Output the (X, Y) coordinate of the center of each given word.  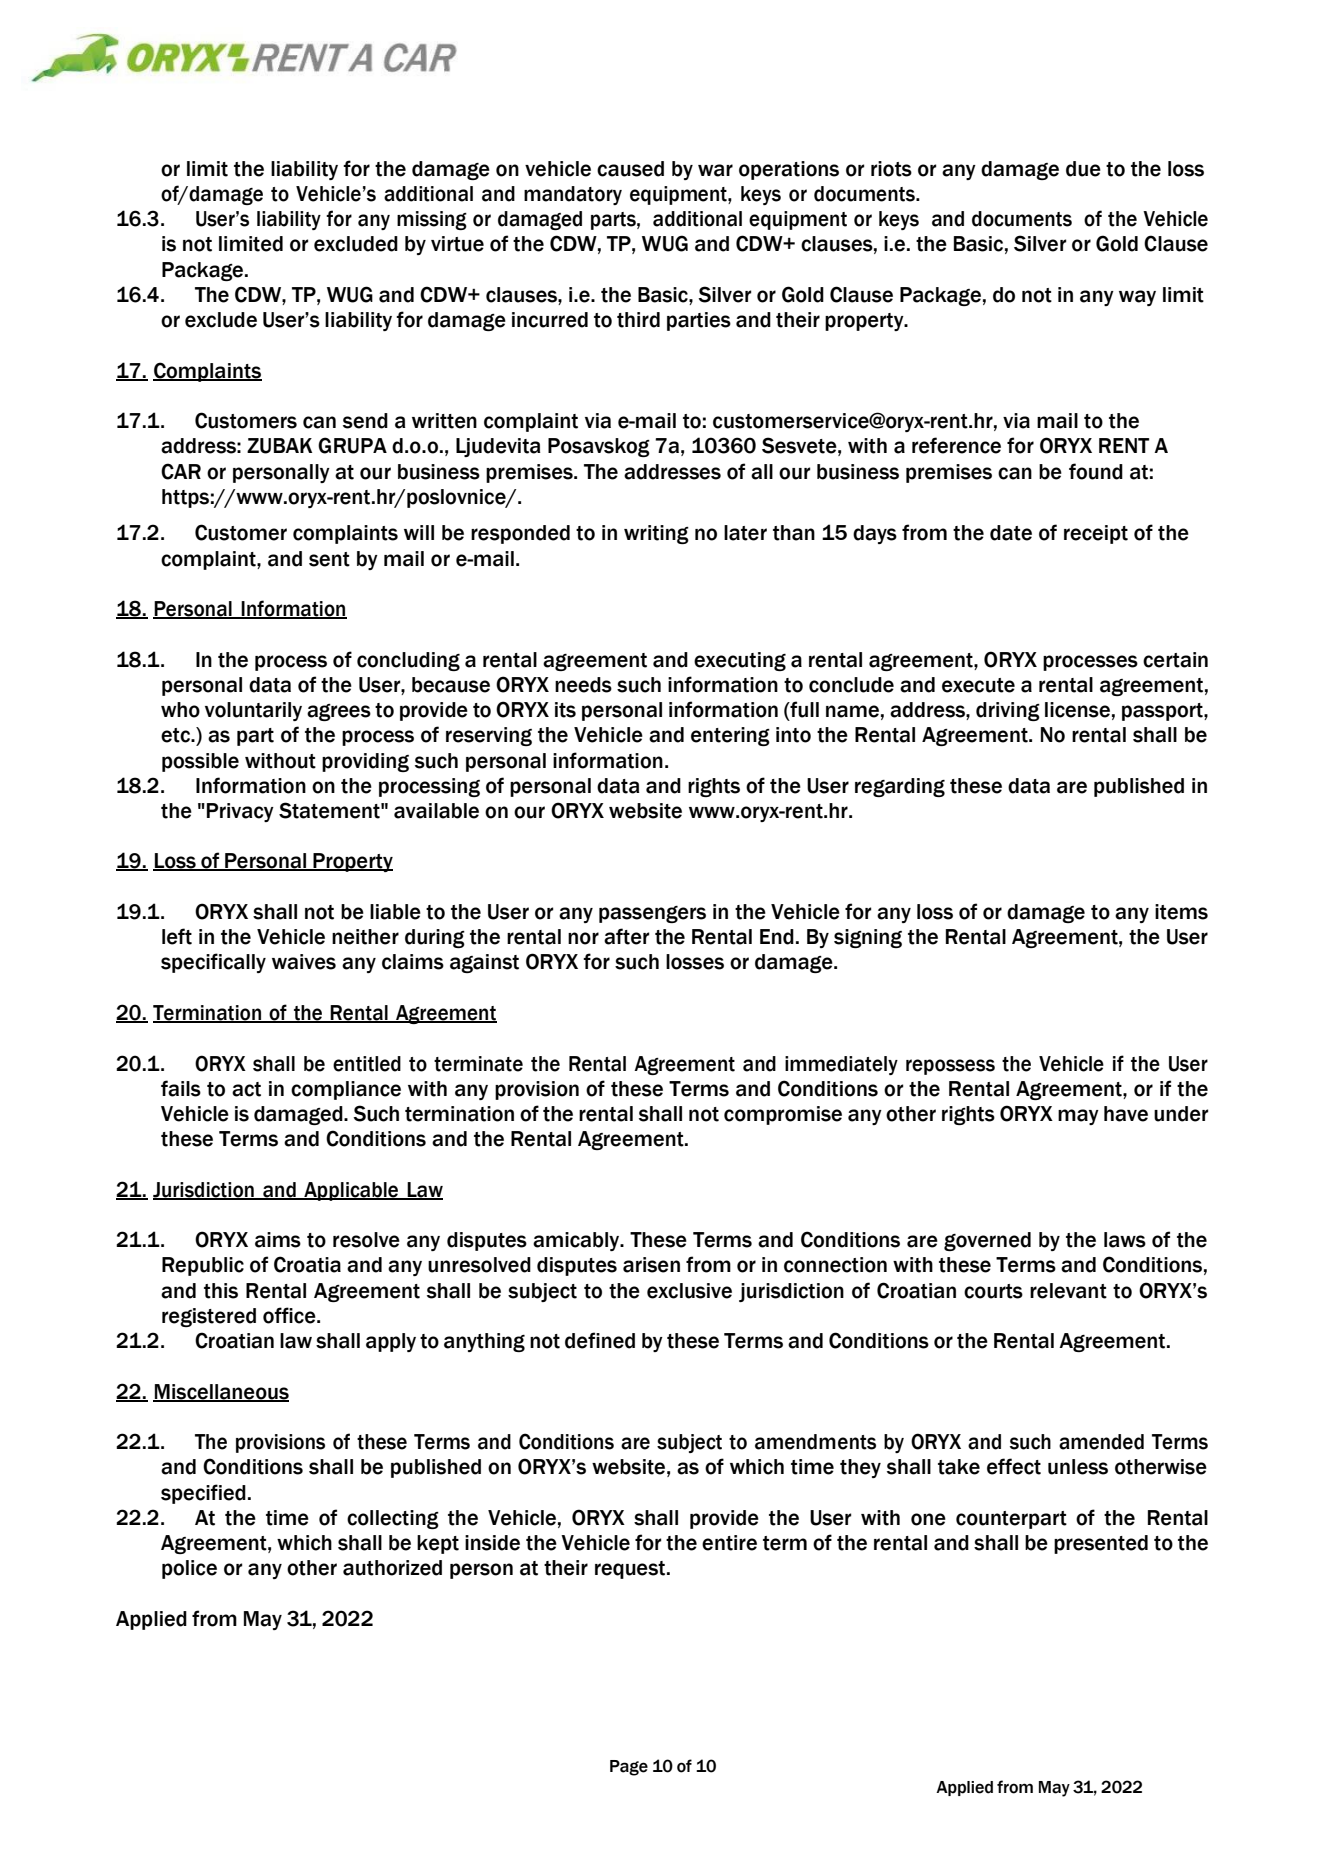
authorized (392, 1568)
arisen (651, 1265)
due (1083, 169)
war (715, 170)
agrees (339, 712)
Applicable (351, 1191)
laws (1125, 1240)
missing (432, 220)
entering (730, 736)
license (1077, 710)
